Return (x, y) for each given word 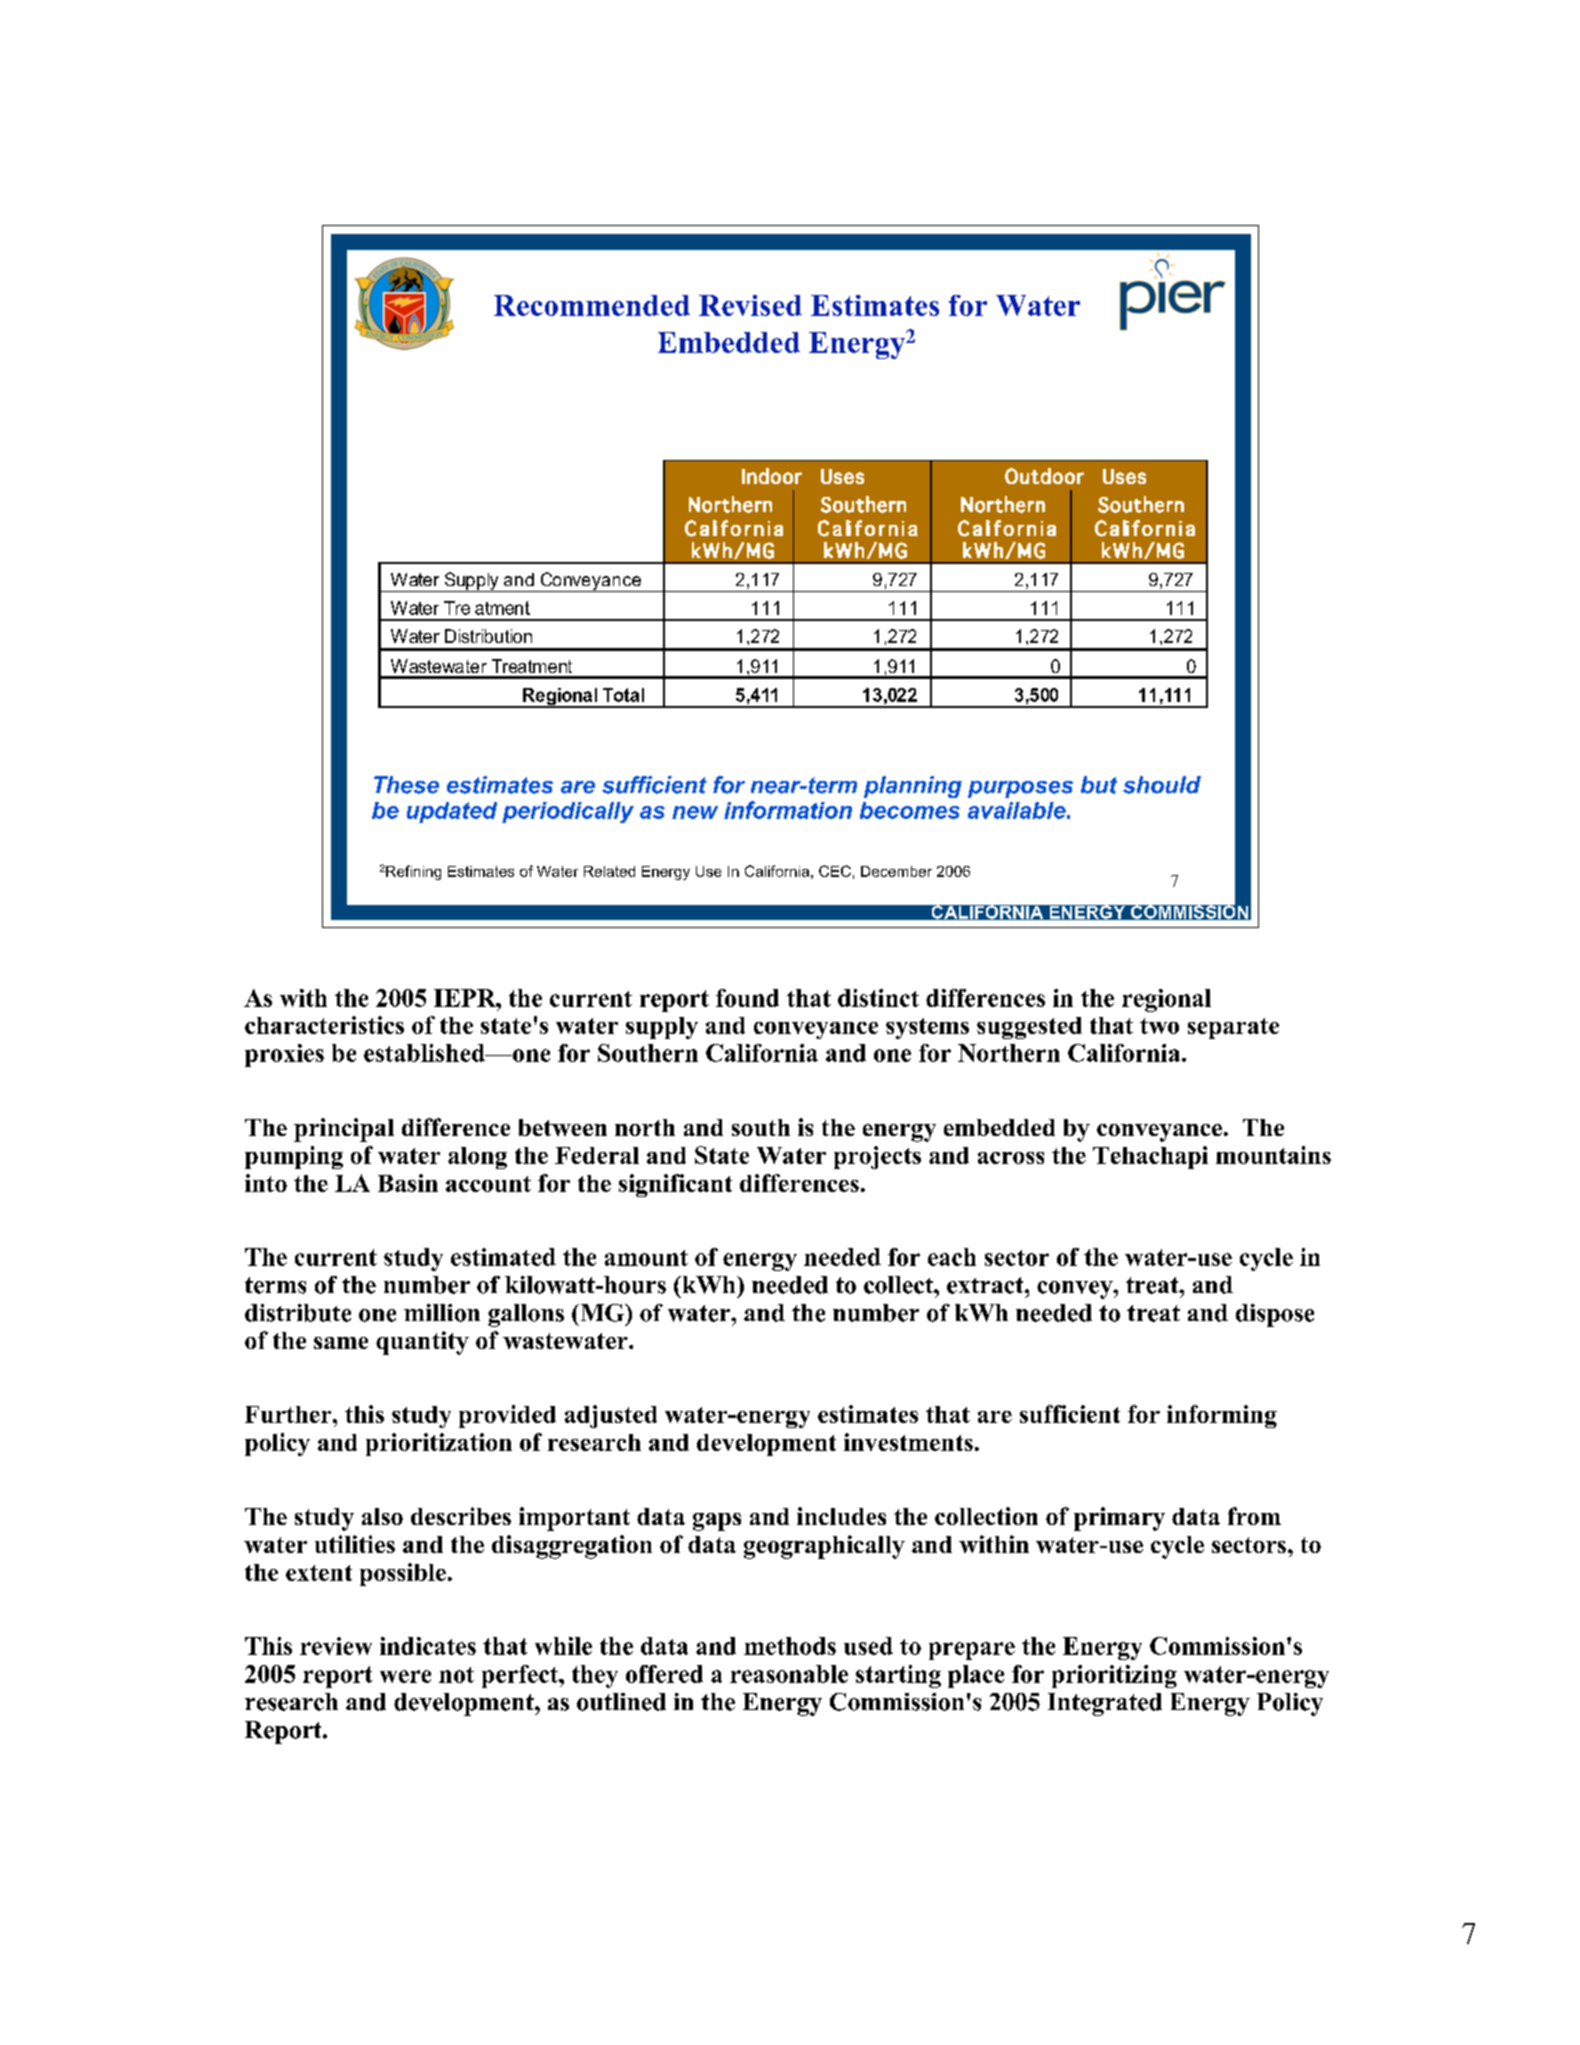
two (1159, 1026)
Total (623, 695)
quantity (422, 1343)
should (1162, 785)
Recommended (592, 305)
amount (646, 1258)
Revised (750, 305)
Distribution (488, 636)
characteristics (324, 1025)
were (405, 1676)
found (747, 998)
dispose (1275, 1315)
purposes (1020, 789)
